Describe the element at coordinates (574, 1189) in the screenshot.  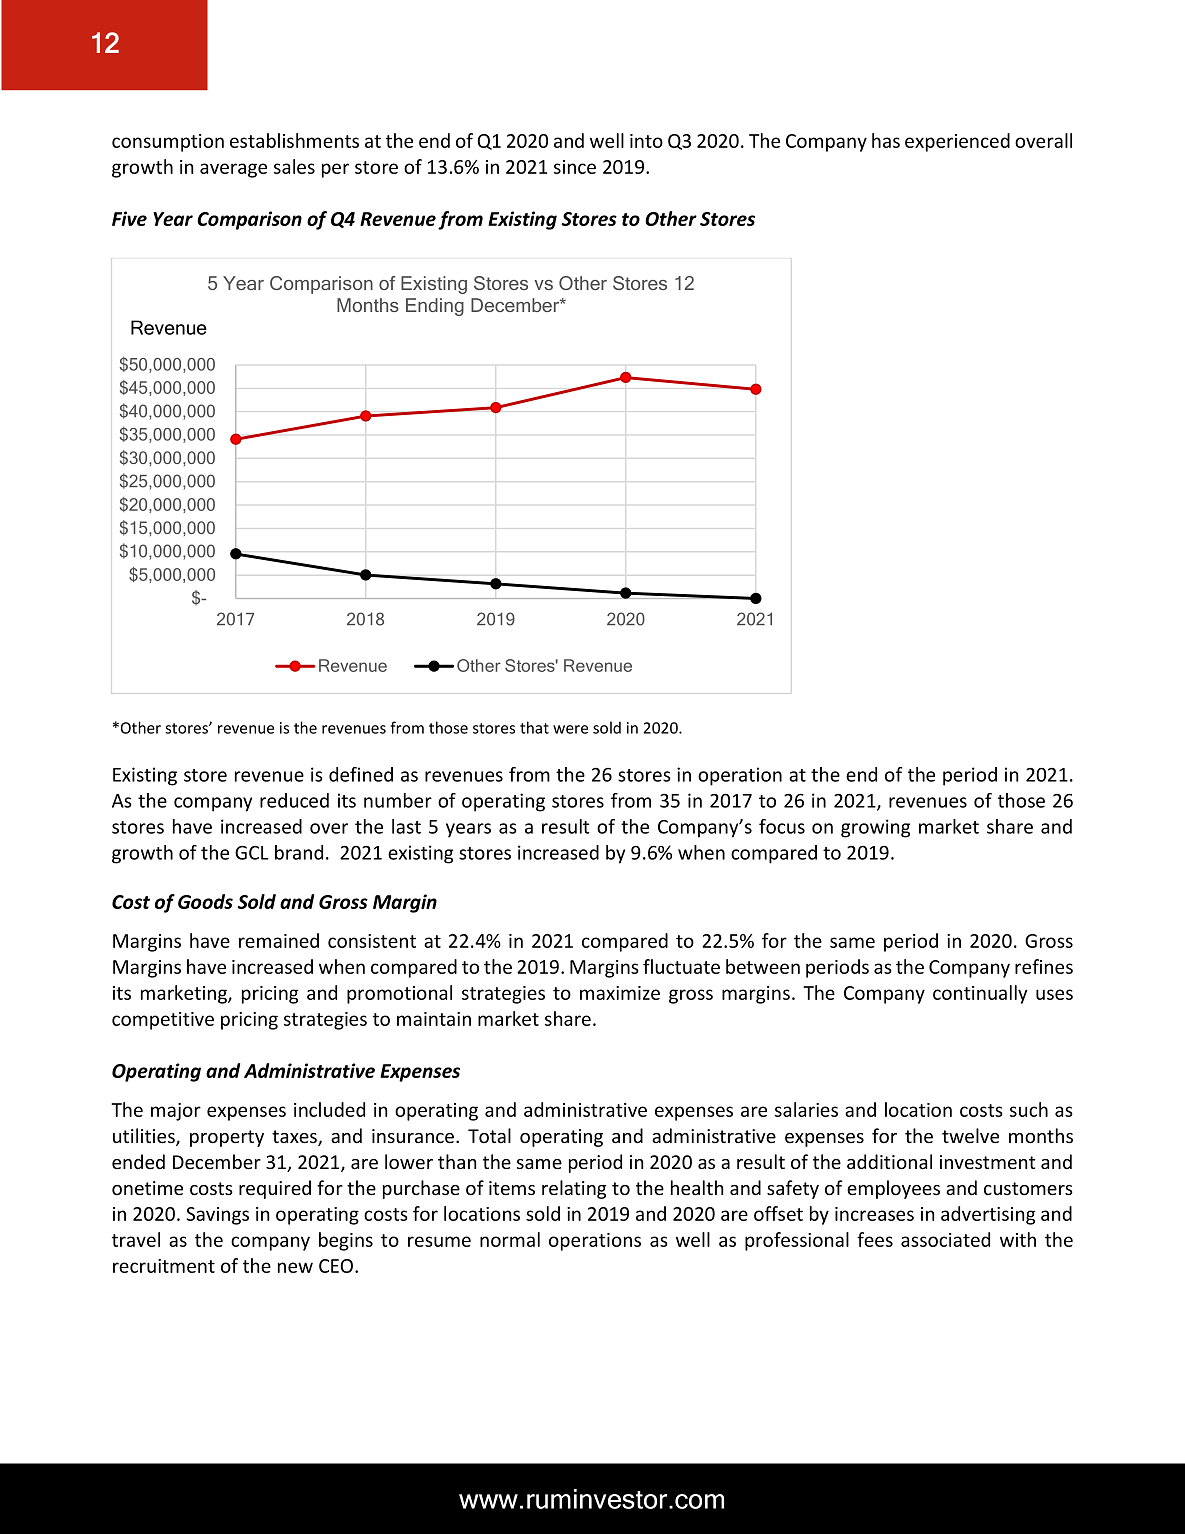
I see `relating` at that location.
